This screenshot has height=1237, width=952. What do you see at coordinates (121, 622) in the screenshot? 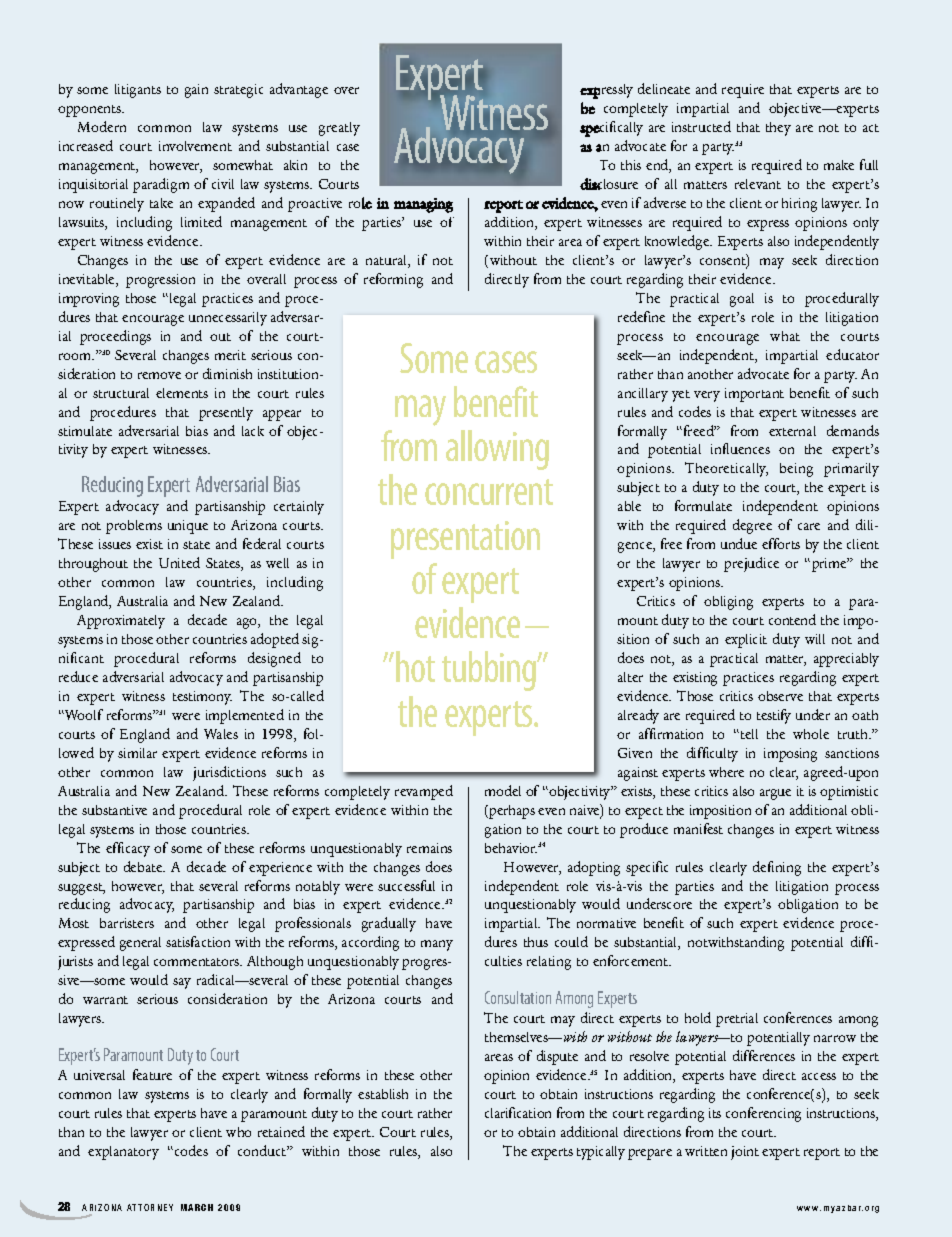
I see `Approximately` at bounding box center [121, 622].
